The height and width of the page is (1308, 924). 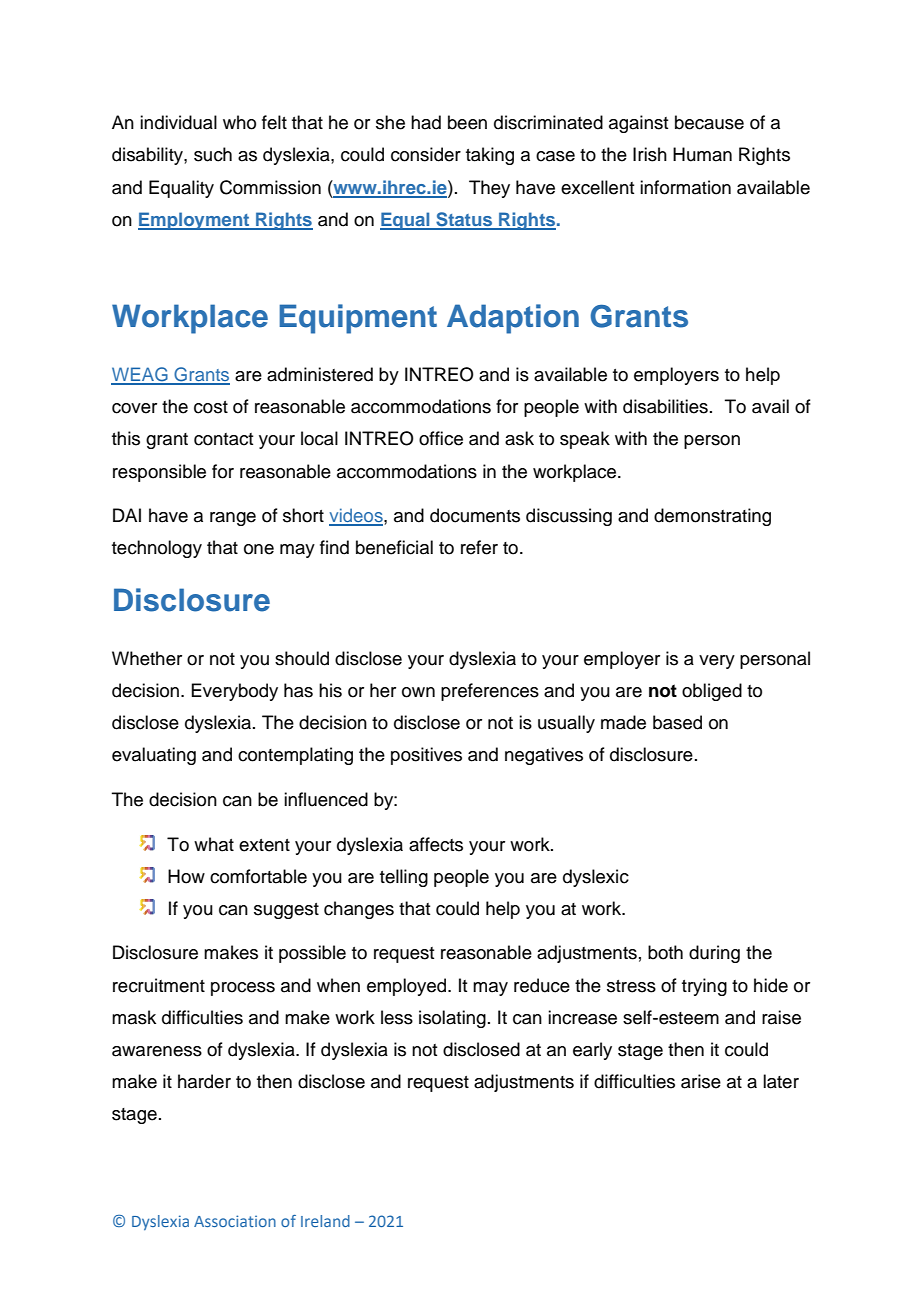 What do you see at coordinates (701, 1081) in the page?
I see `arise` at bounding box center [701, 1081].
